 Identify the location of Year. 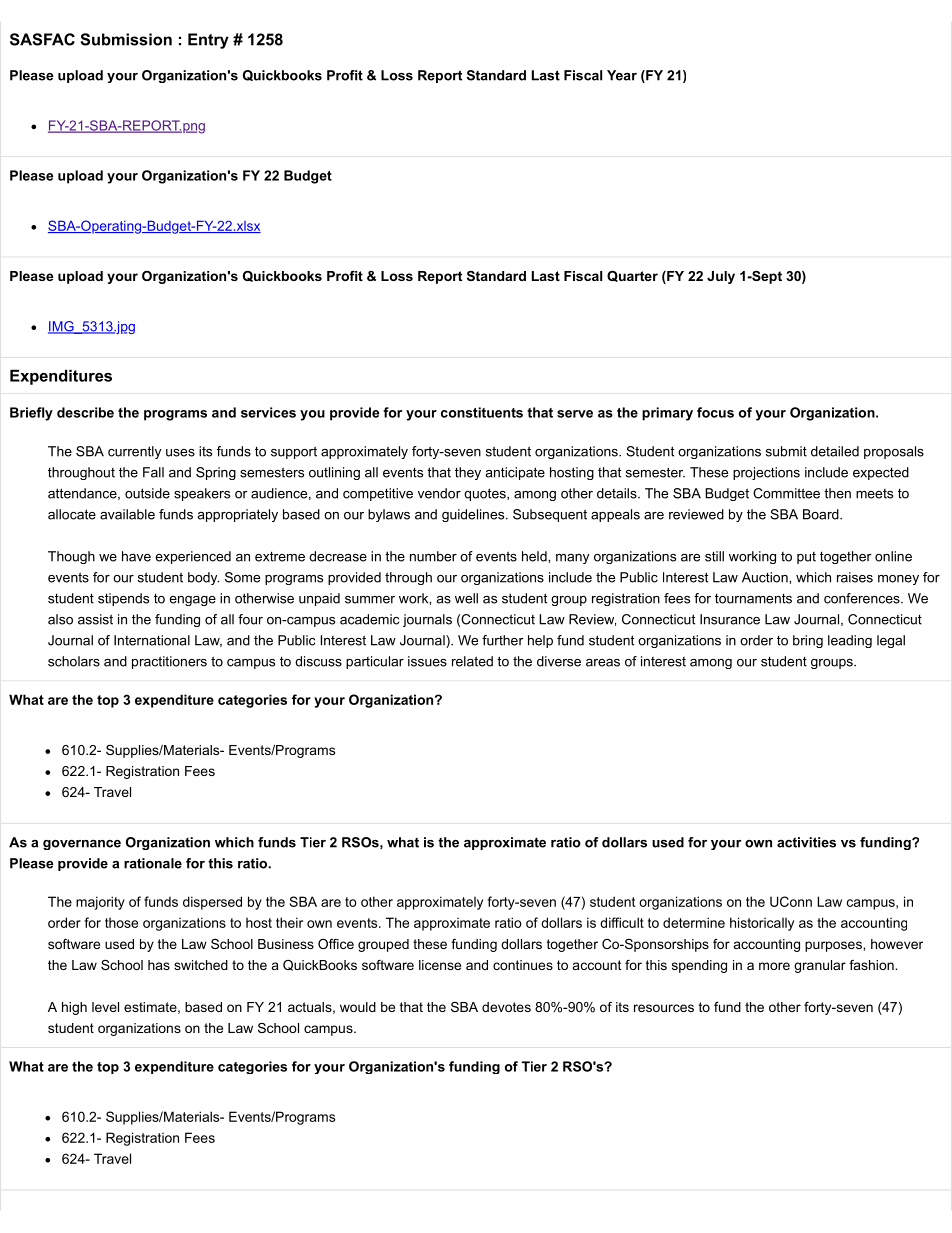
(622, 75).
